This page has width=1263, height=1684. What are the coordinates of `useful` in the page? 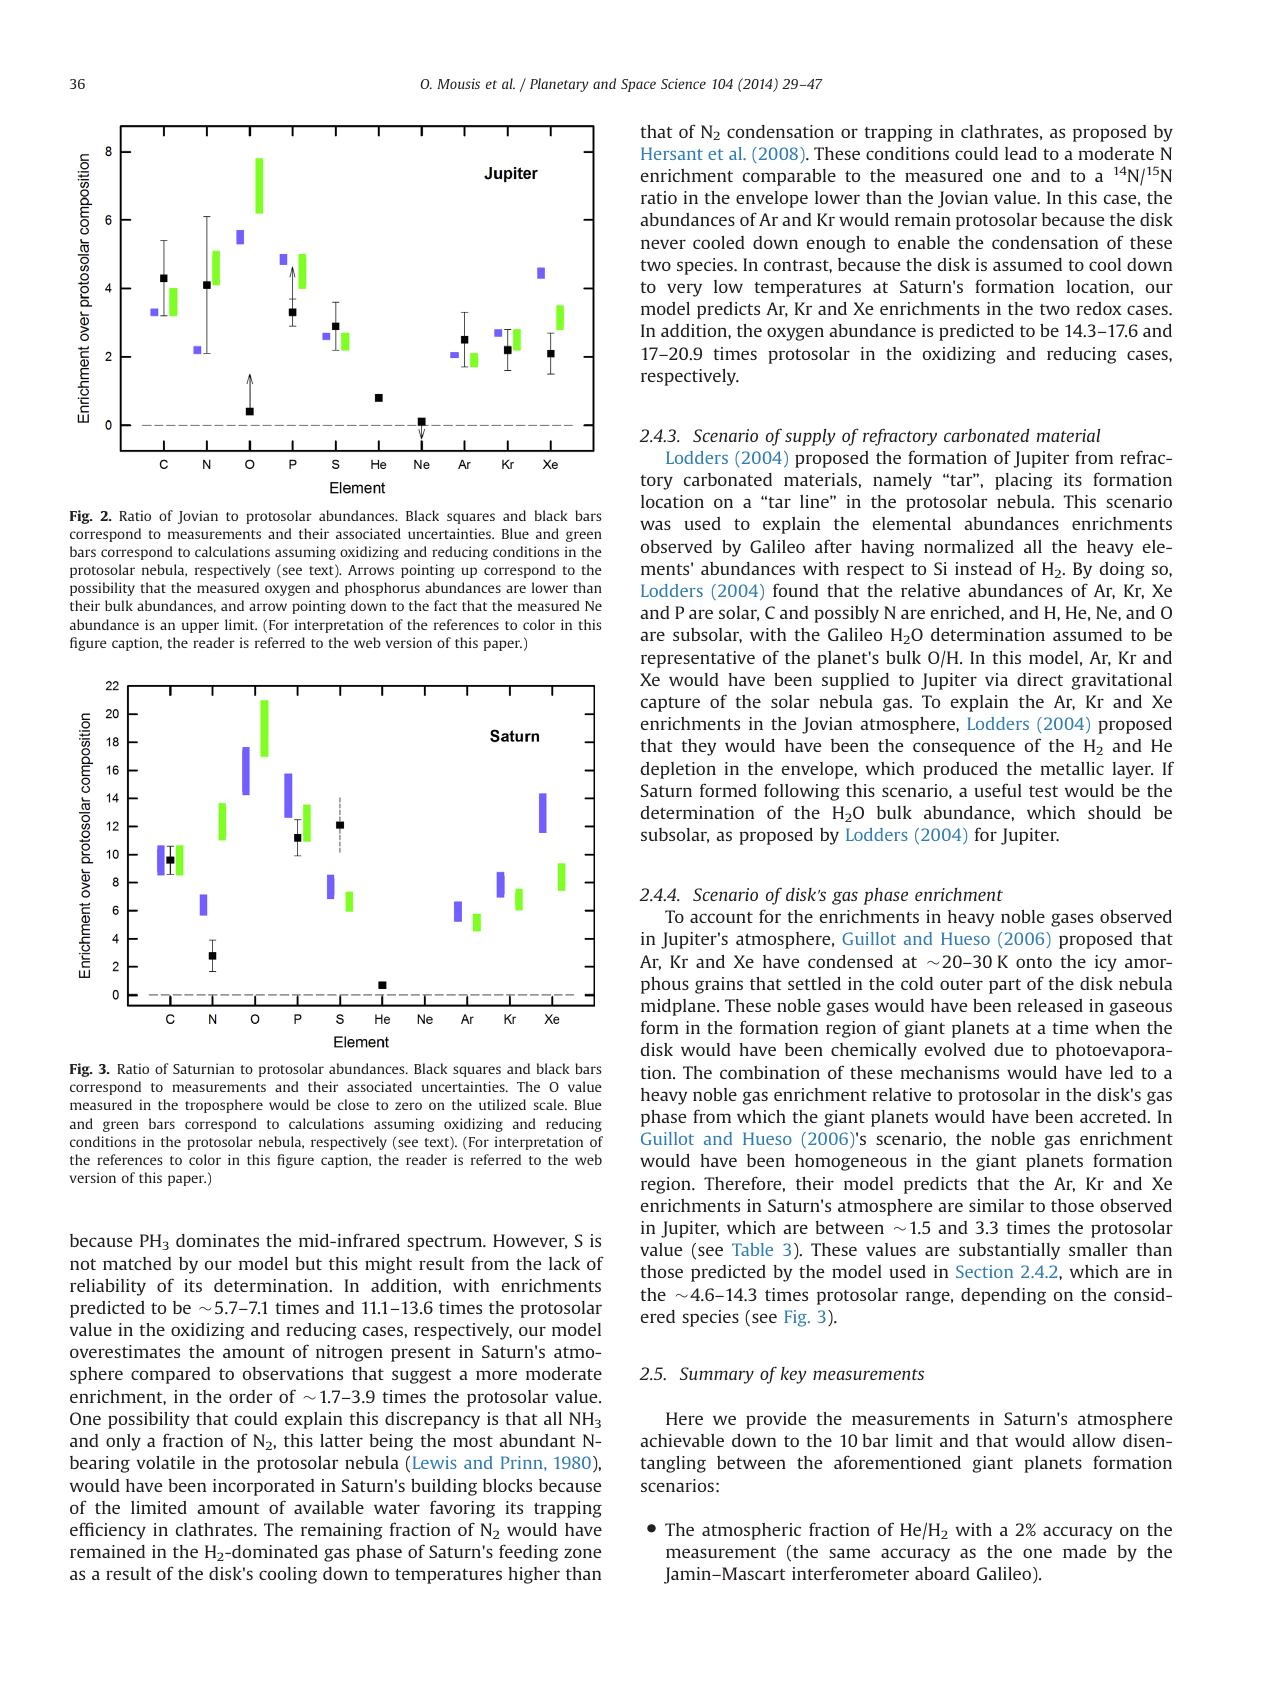 It's located at (998, 790).
